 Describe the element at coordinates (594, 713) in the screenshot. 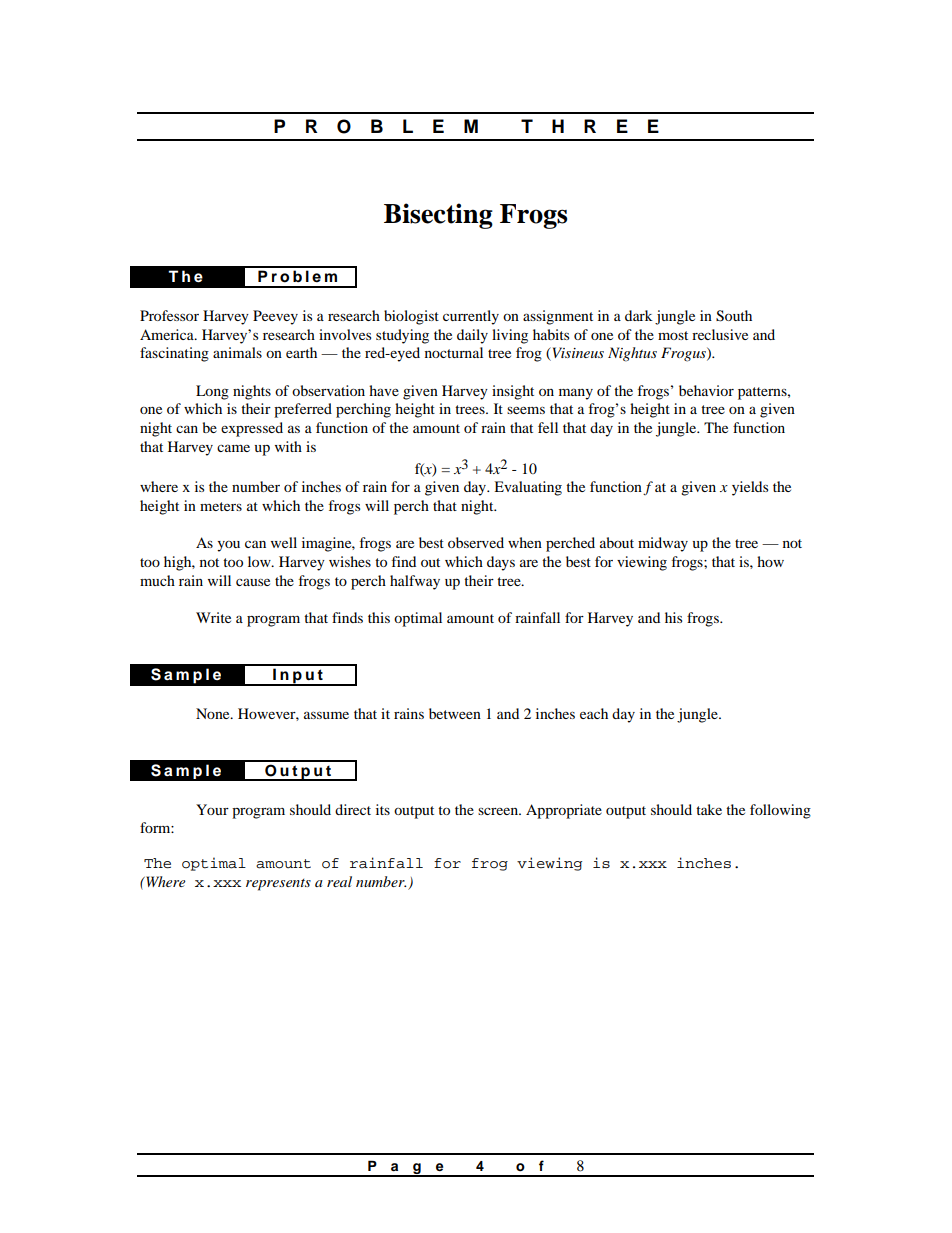

I see `each` at that location.
